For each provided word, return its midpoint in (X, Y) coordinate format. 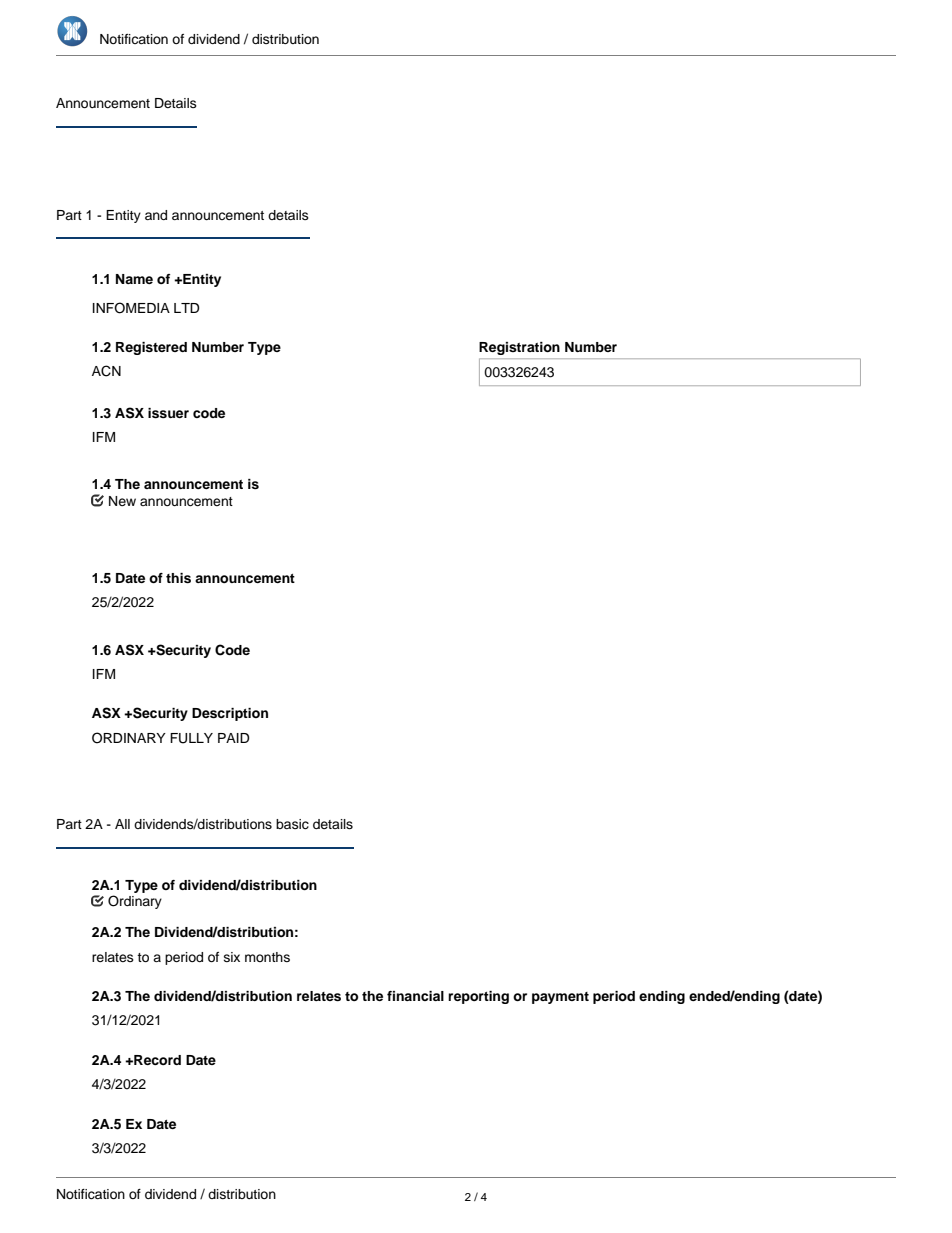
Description (230, 714)
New (122, 501)
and (156, 215)
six (232, 957)
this (178, 578)
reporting (478, 997)
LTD (187, 308)
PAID (234, 738)
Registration (519, 348)
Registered (151, 348)
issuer (168, 413)
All (122, 824)
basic (292, 824)
